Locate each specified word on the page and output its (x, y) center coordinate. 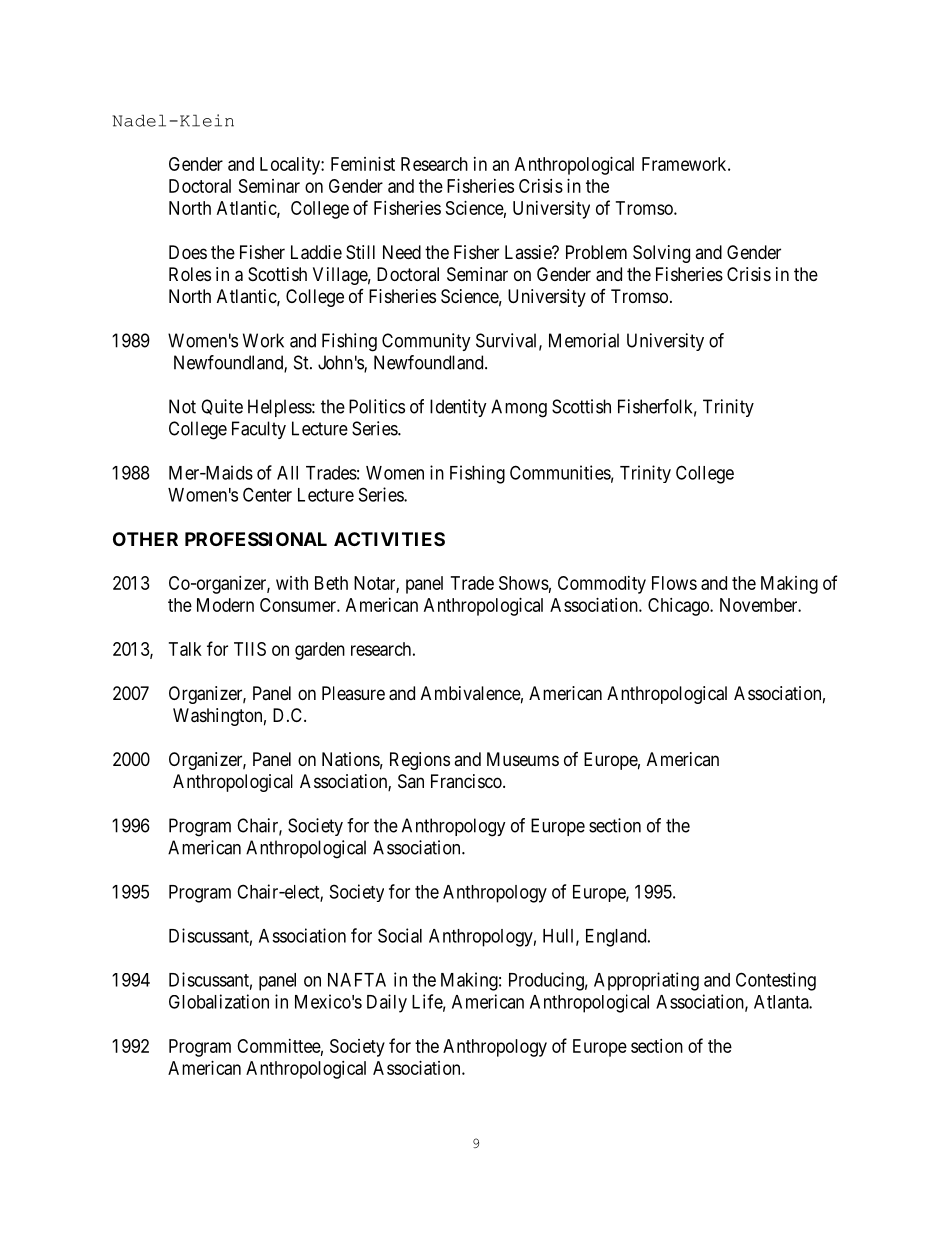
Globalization (219, 1001)
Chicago (679, 607)
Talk (185, 649)
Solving (661, 254)
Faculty (259, 430)
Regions (420, 761)
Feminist (363, 164)
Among (519, 408)
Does (188, 252)
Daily (387, 1003)
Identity (458, 408)
